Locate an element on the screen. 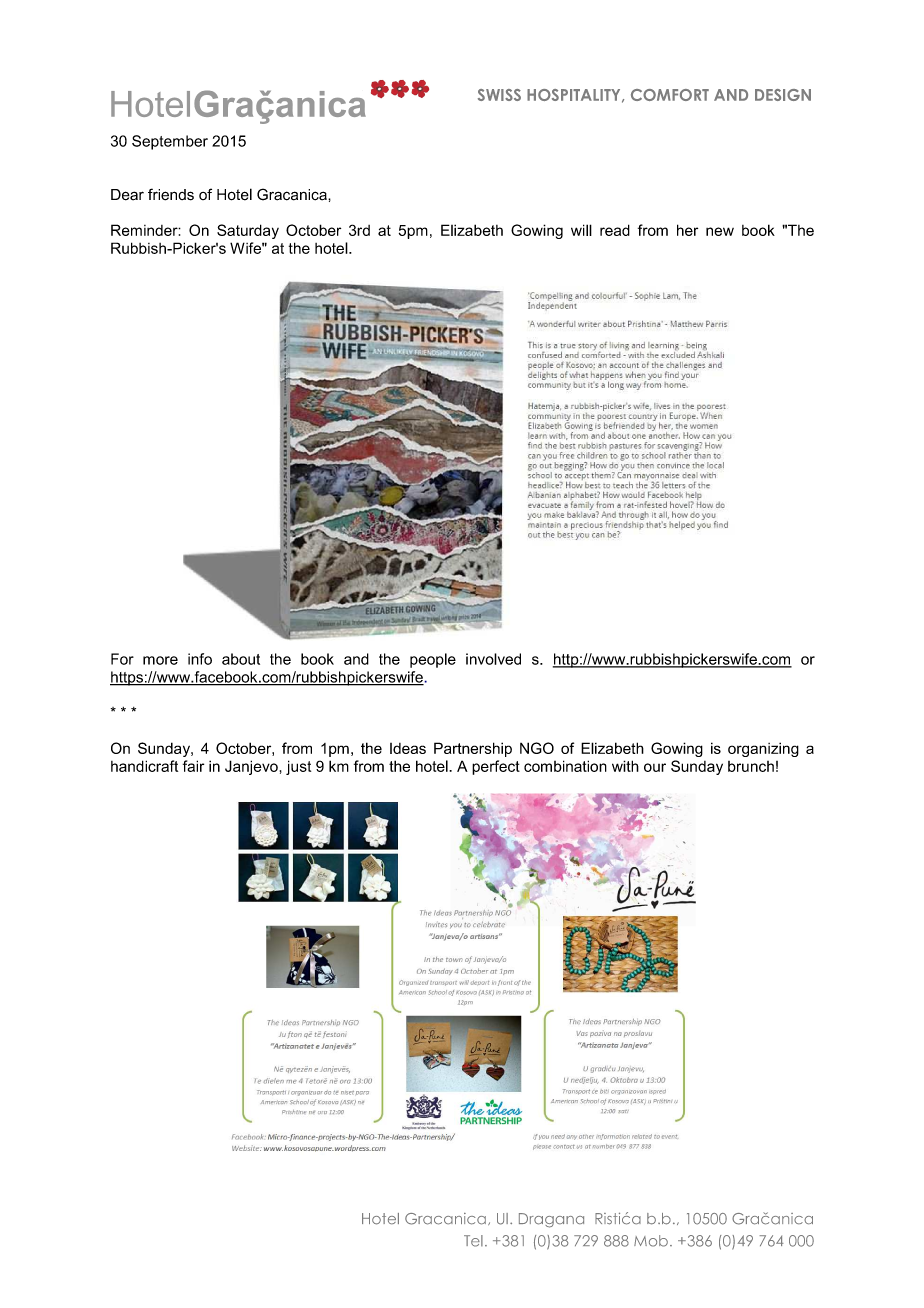  September is located at coordinates (170, 142).
